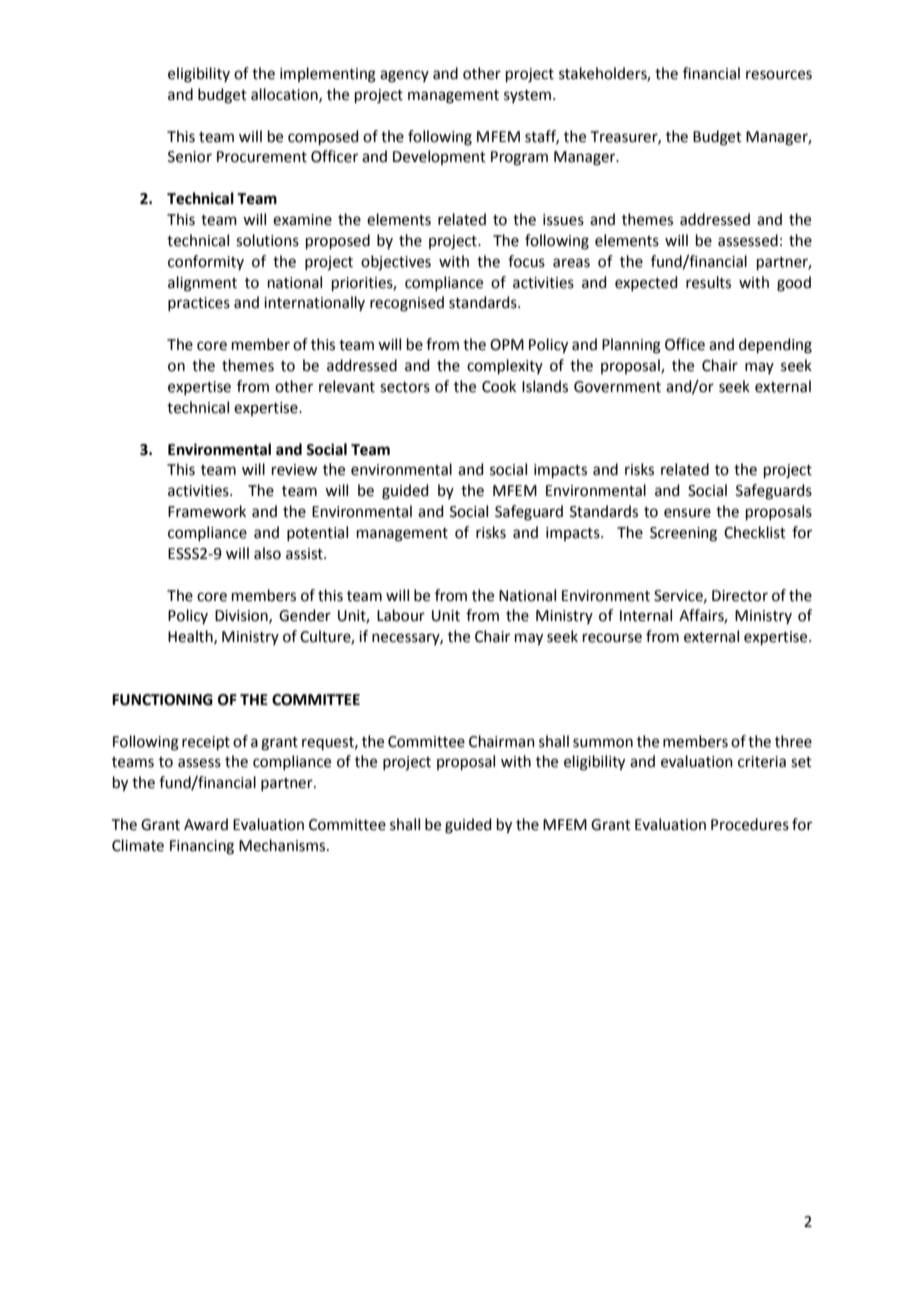 The height and width of the page is (1308, 924). What do you see at coordinates (499, 386) in the page?
I see `Cook` at bounding box center [499, 386].
